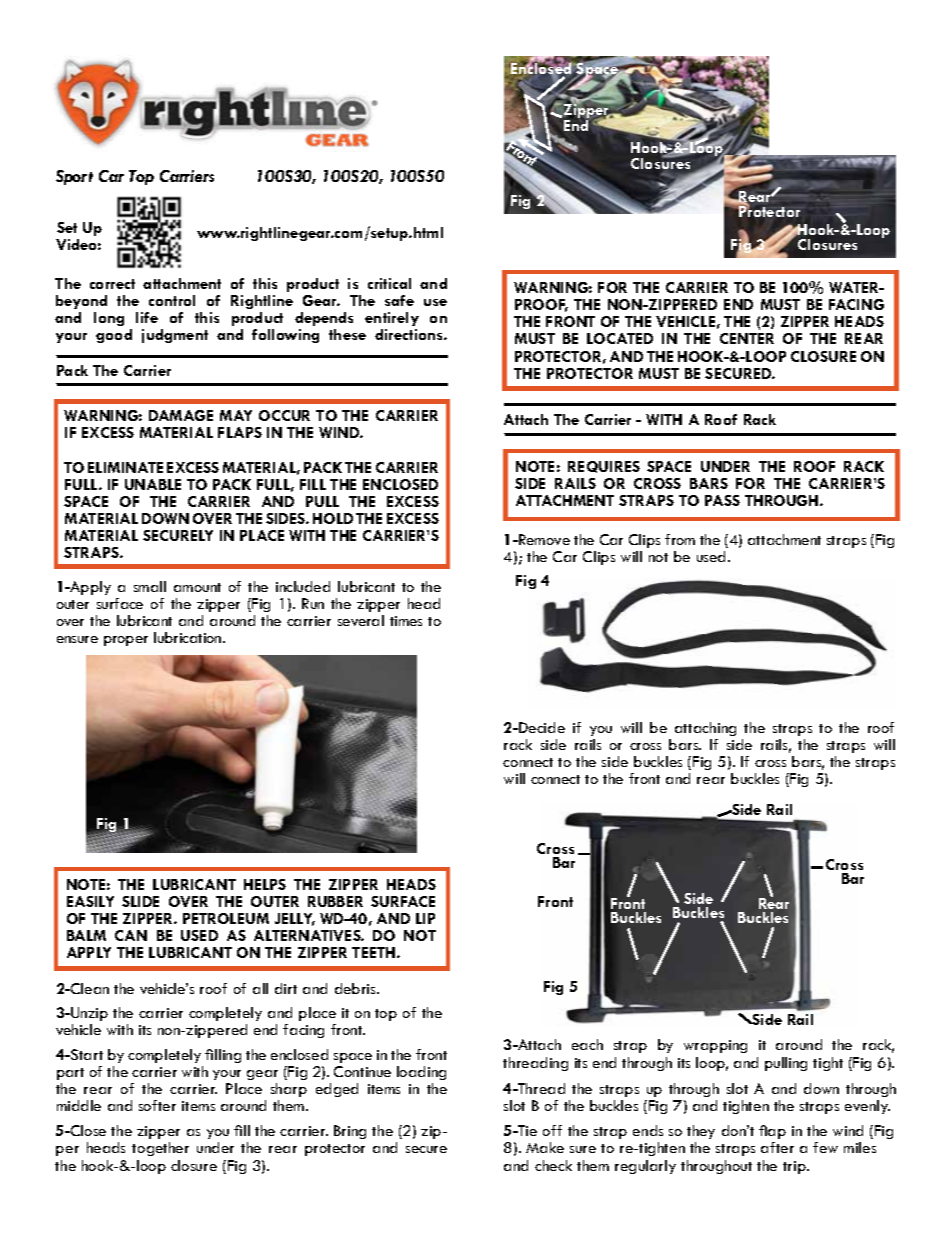 The image size is (952, 1233). Describe the element at coordinates (153, 484) in the screenshot. I see `UNABLE` at that location.
